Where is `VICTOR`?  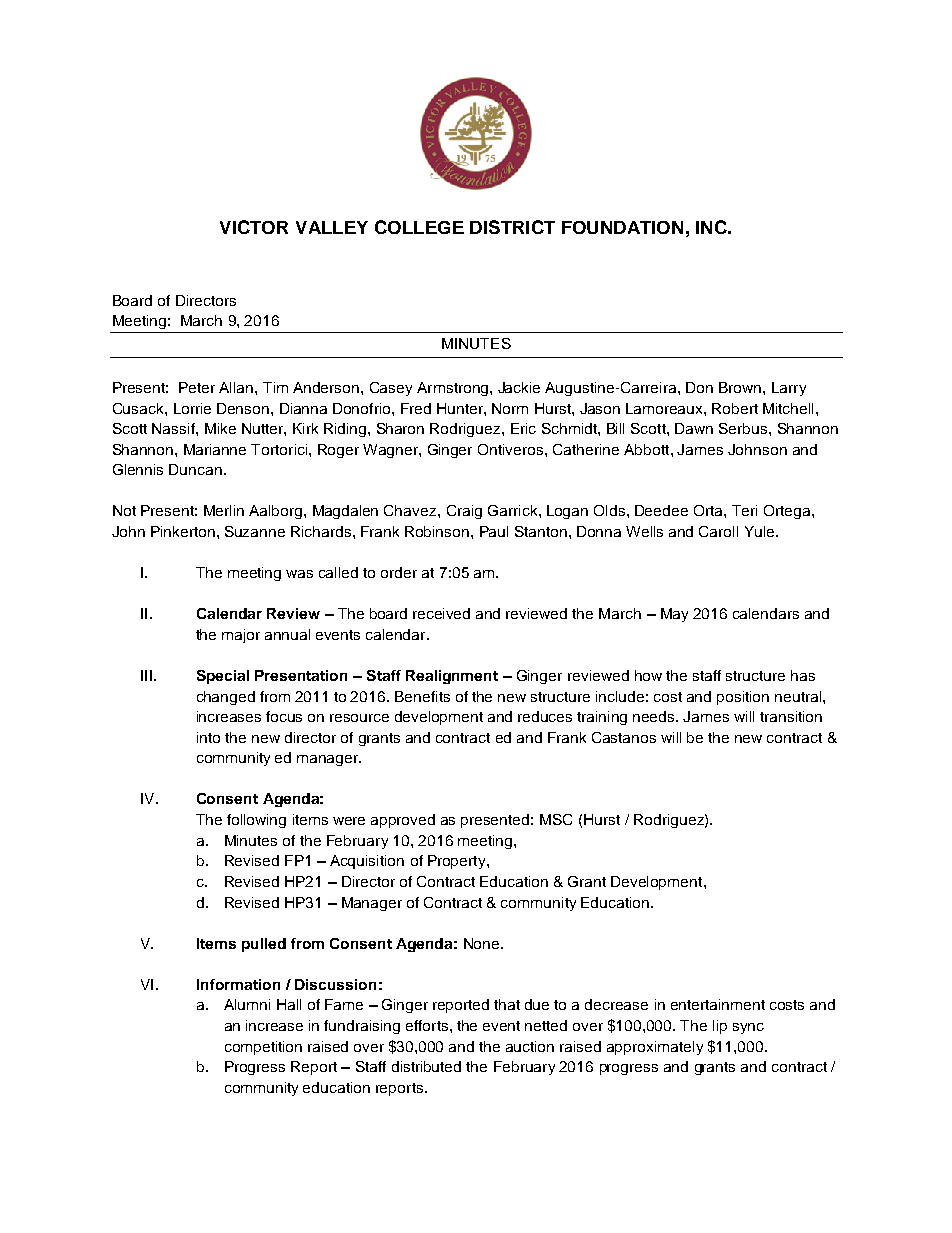
VICTOR is located at coordinates (254, 227).
